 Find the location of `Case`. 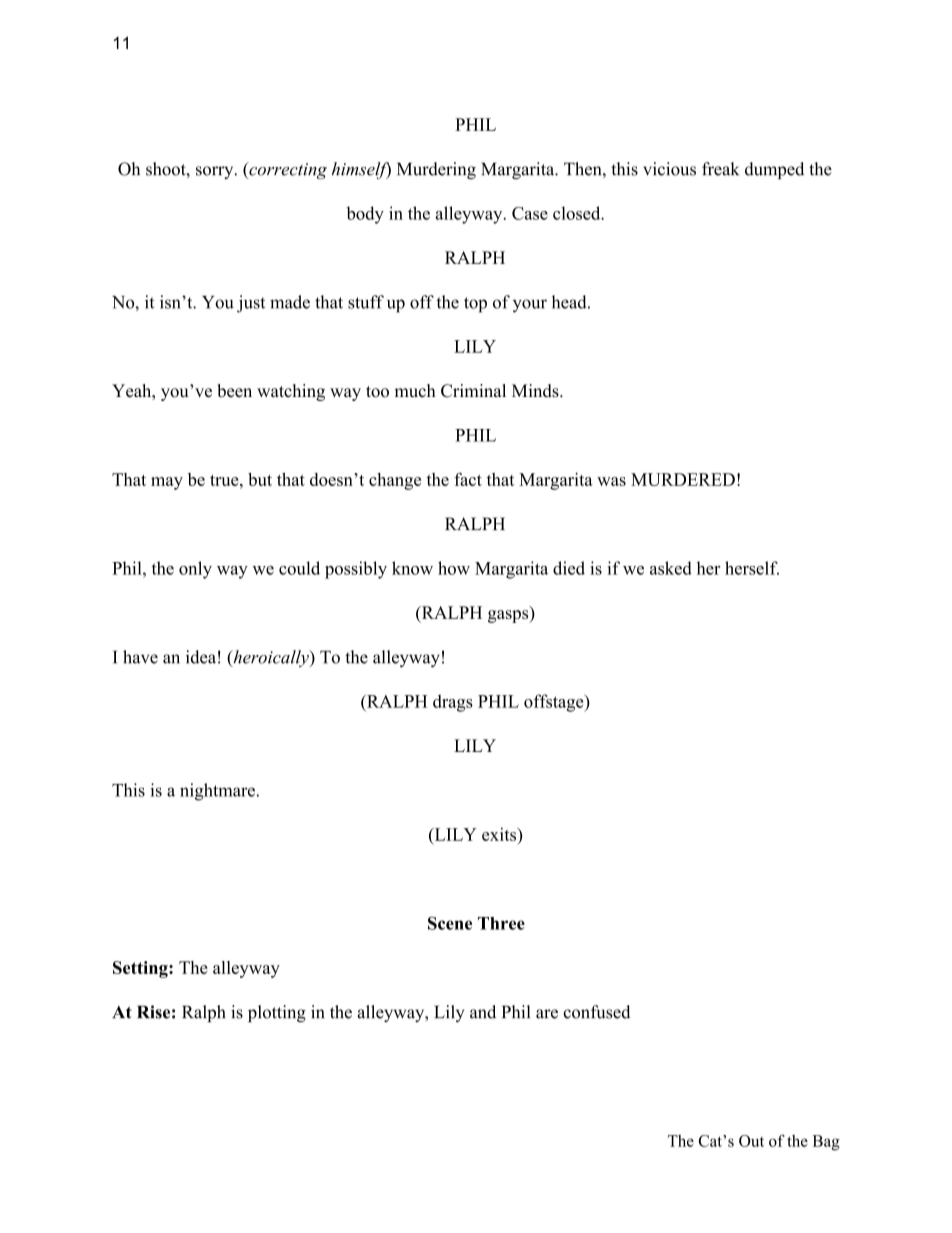

Case is located at coordinates (530, 213).
